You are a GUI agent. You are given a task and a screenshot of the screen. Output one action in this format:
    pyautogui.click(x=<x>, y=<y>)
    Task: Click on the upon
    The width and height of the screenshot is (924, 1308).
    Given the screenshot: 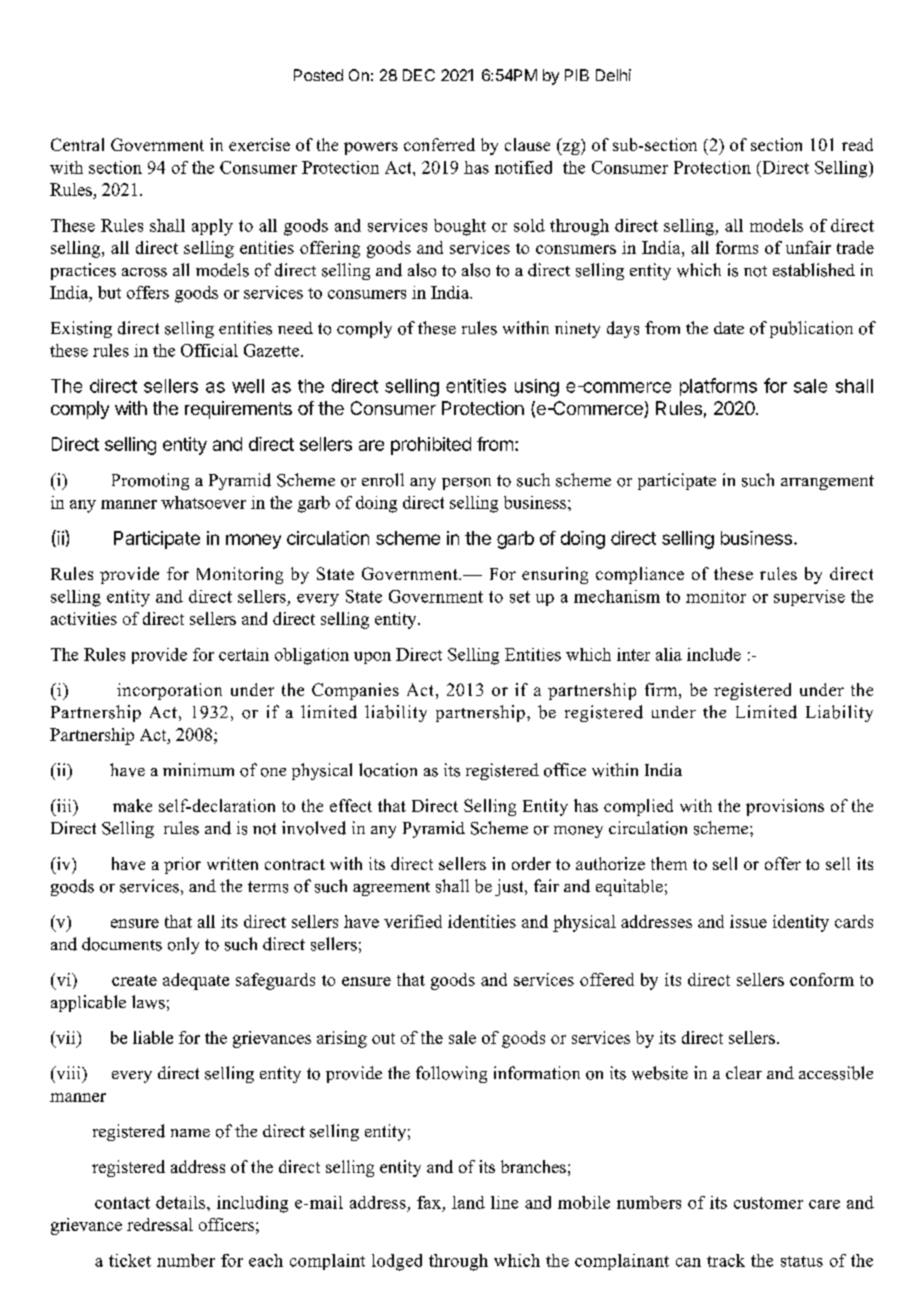 What is the action you would take?
    pyautogui.click(x=372, y=658)
